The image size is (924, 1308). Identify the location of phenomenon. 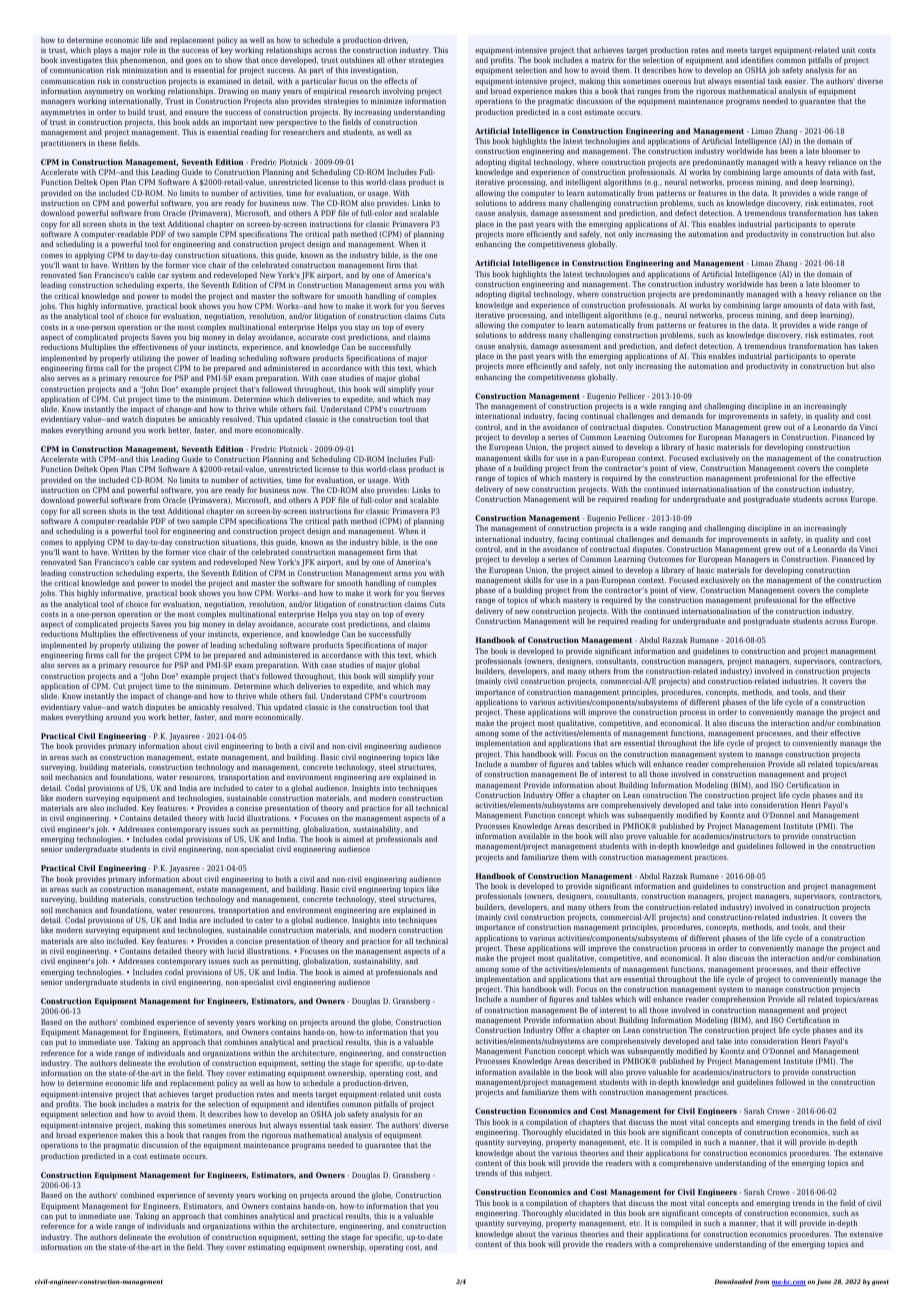
(143, 62).
